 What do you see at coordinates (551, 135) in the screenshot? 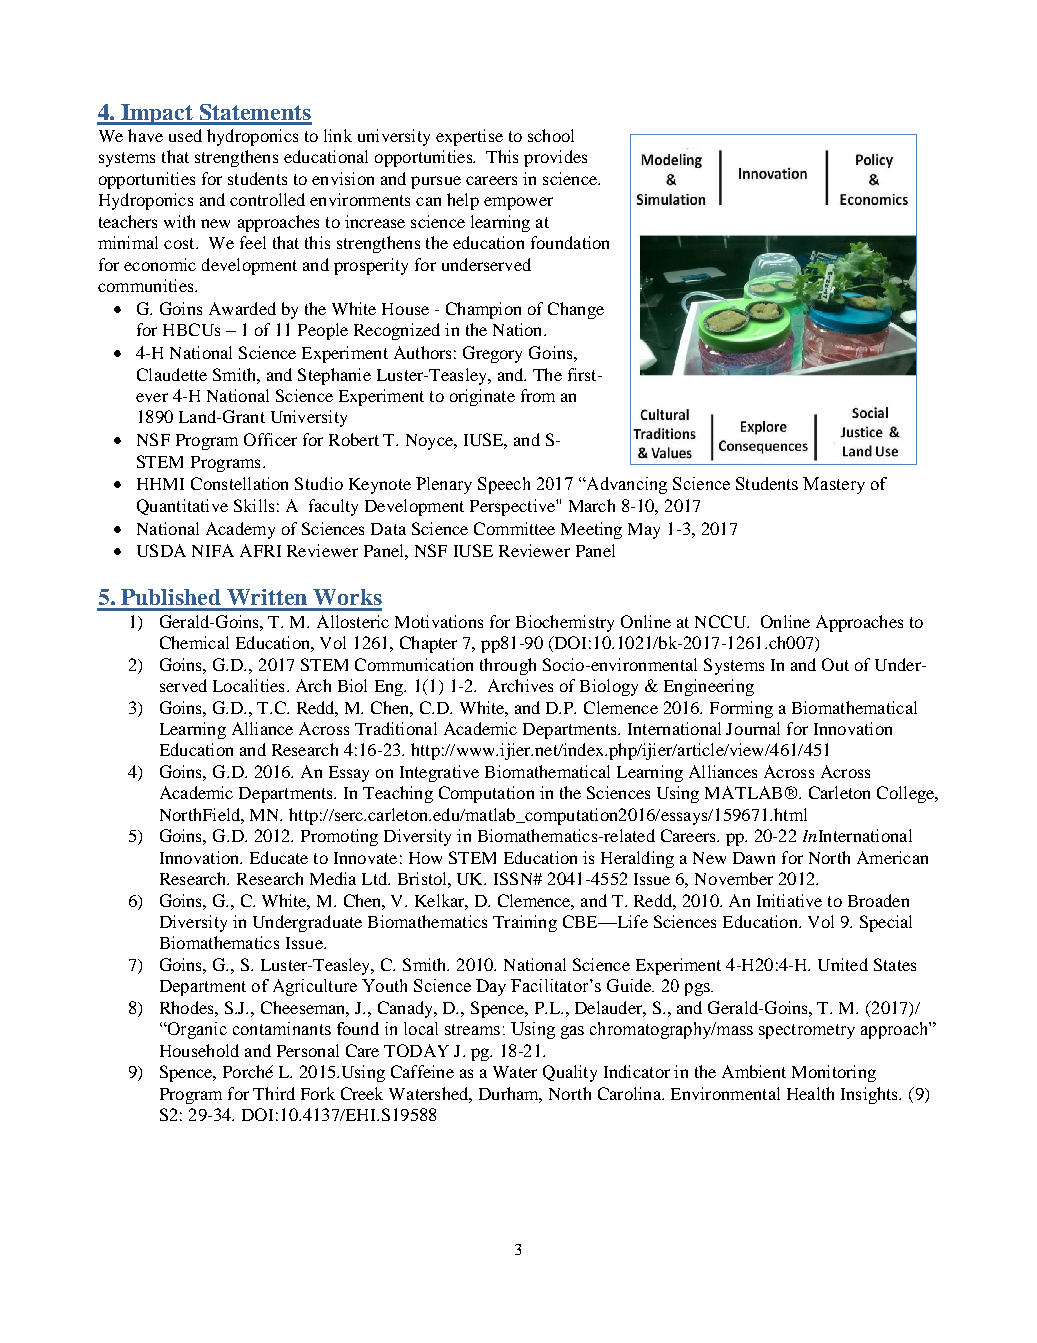
I see `school` at bounding box center [551, 135].
